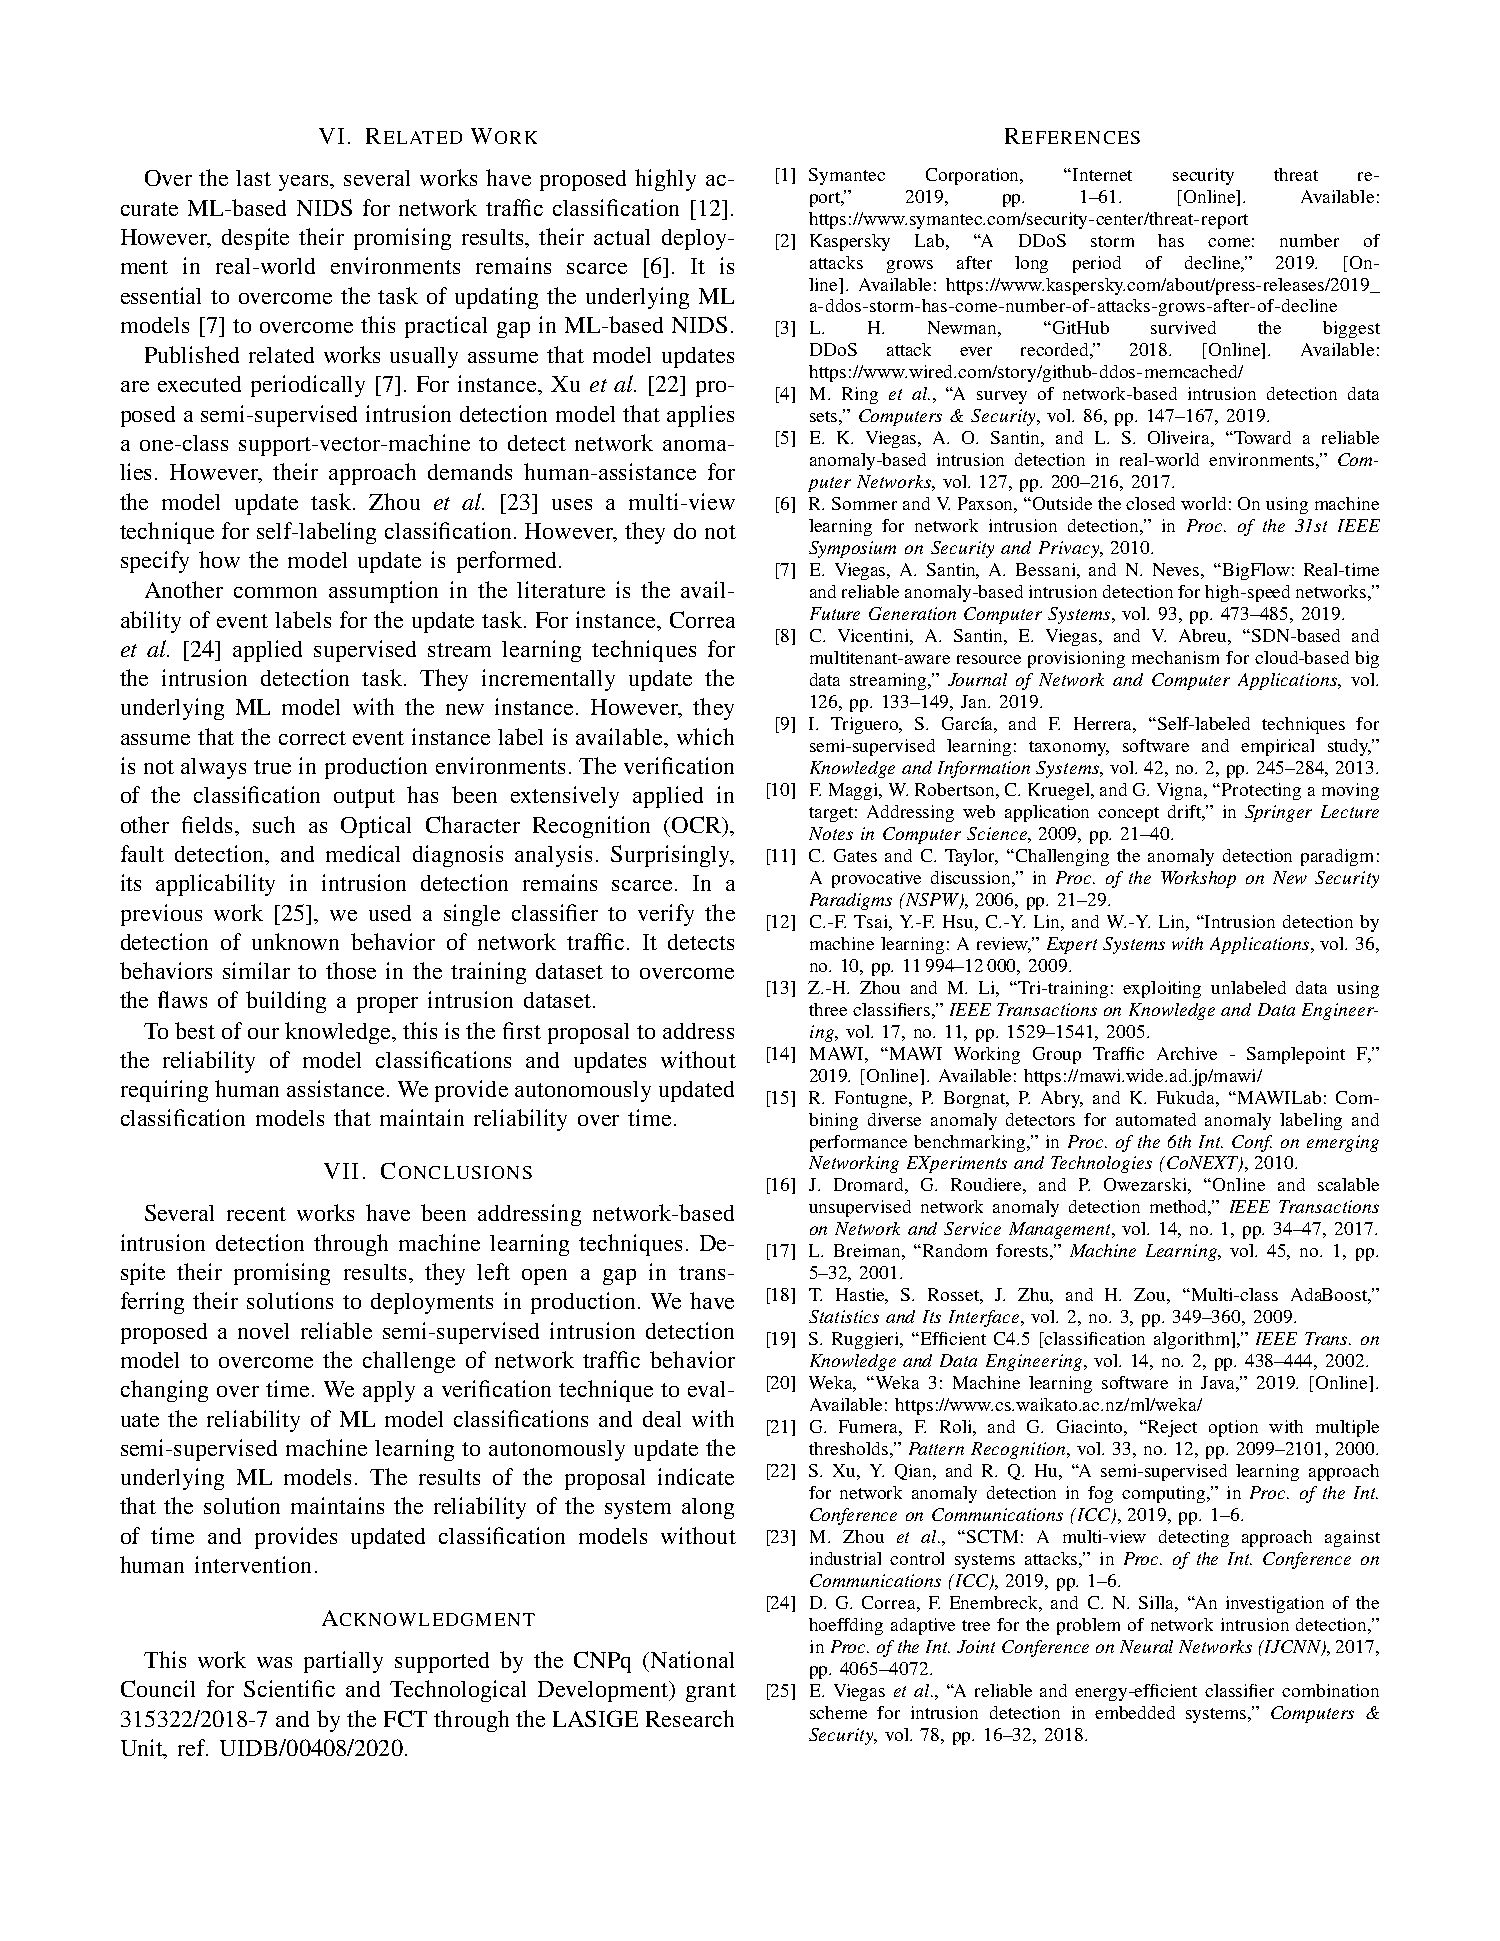 This screenshot has height=1941, width=1500. Describe the element at coordinates (263, 1331) in the screenshot. I see `novel` at that location.
